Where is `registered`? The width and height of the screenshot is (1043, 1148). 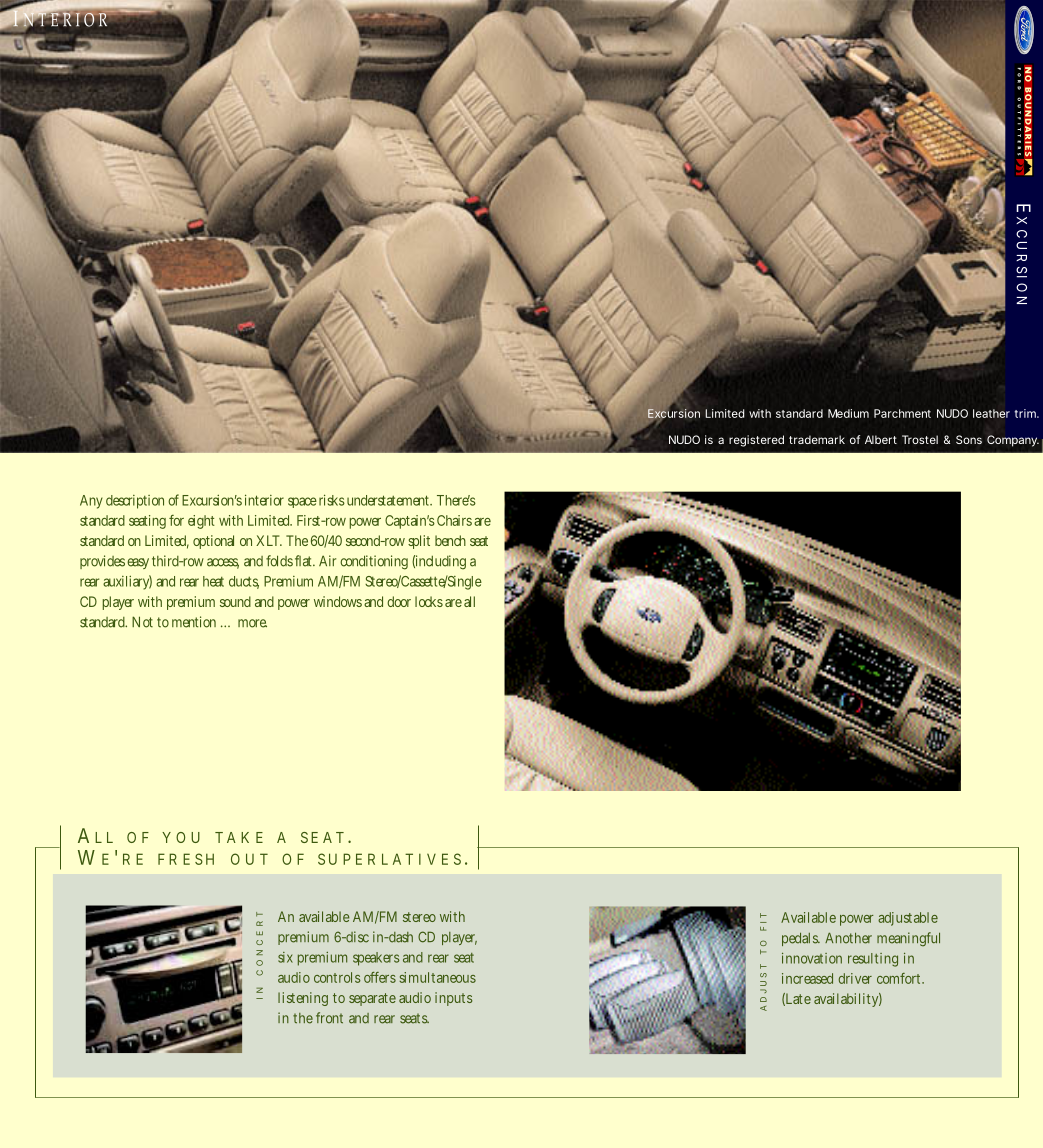
registered is located at coordinates (756, 441).
